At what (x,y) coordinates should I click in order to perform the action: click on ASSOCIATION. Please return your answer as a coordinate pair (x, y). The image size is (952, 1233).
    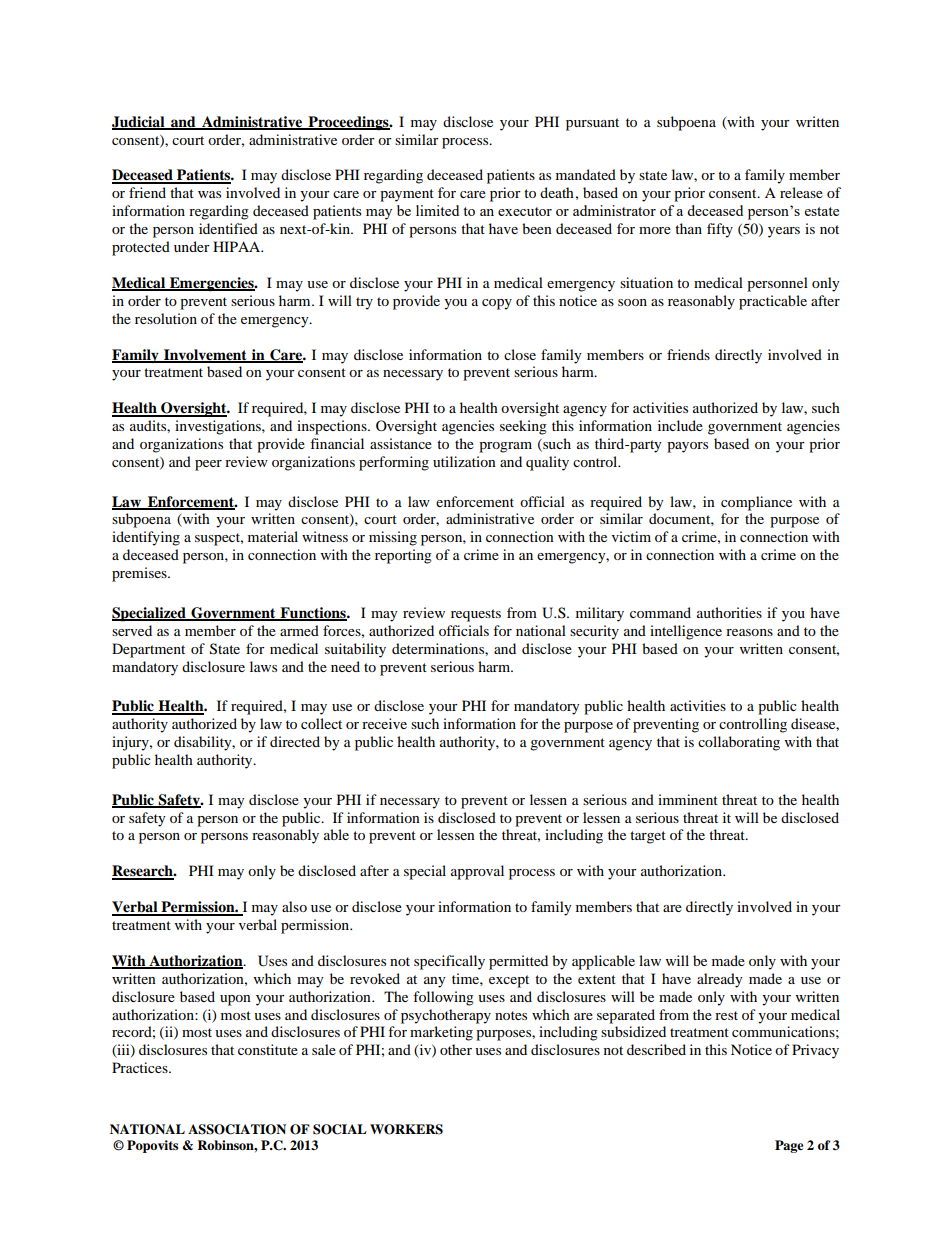
    Looking at the image, I should click on (237, 1129).
